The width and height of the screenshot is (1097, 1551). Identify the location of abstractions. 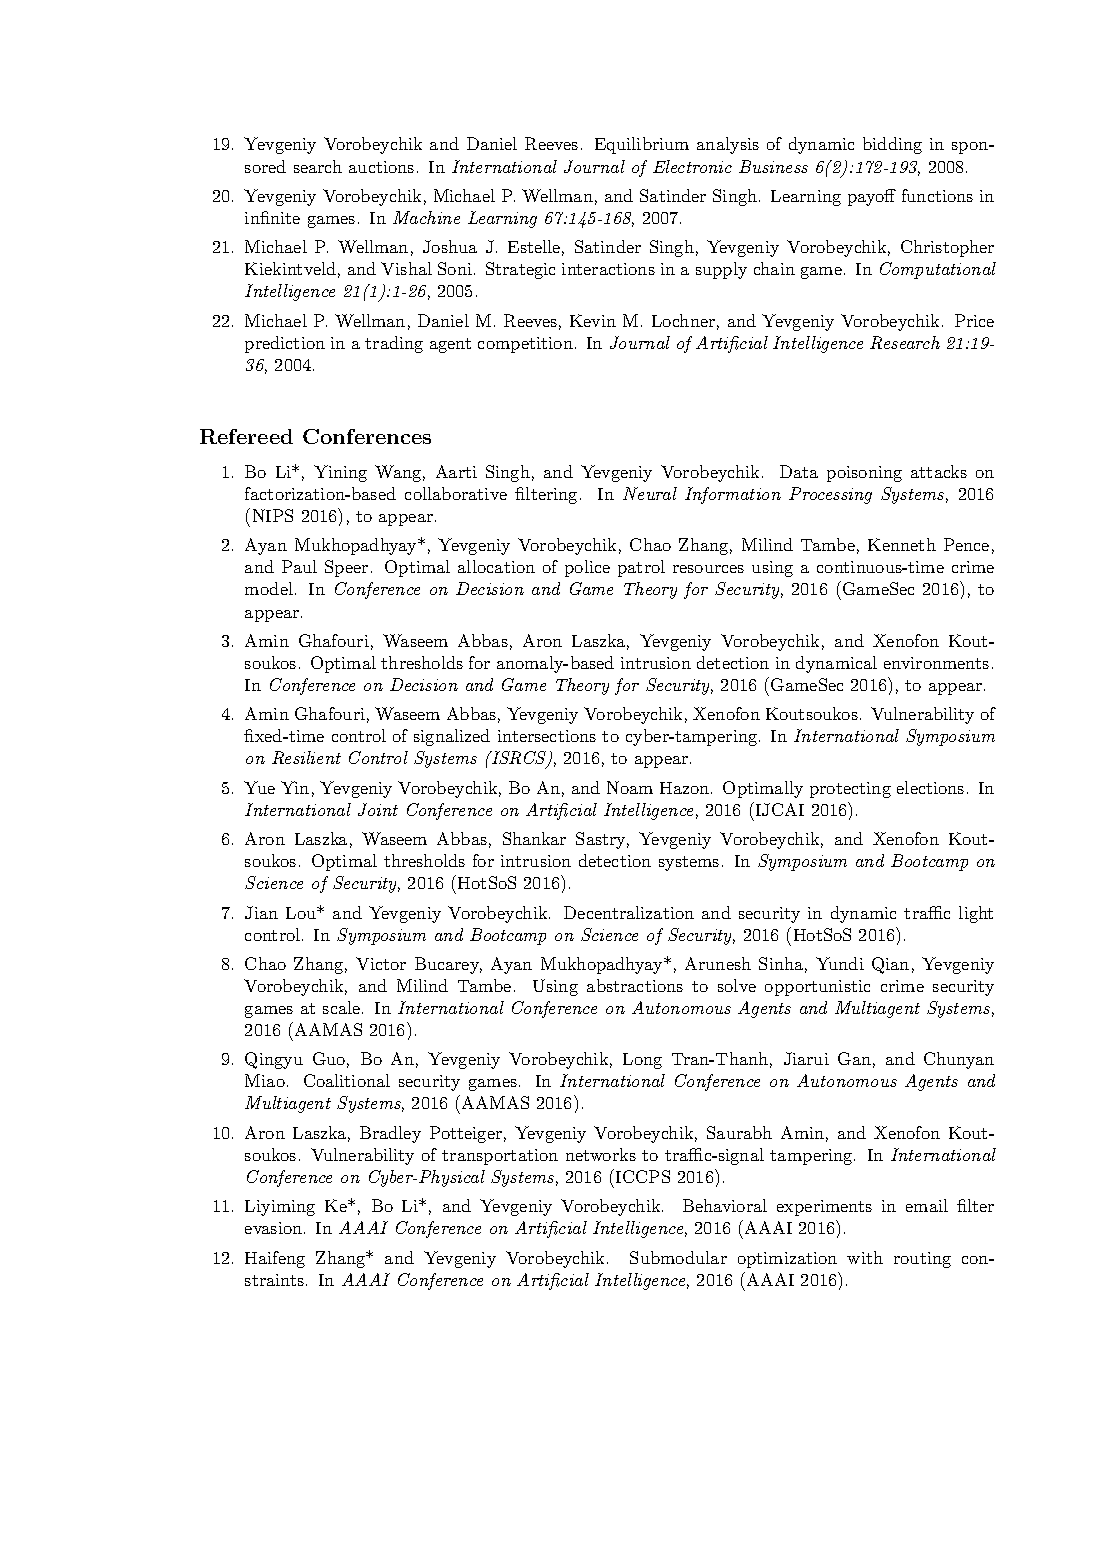
(635, 985).
